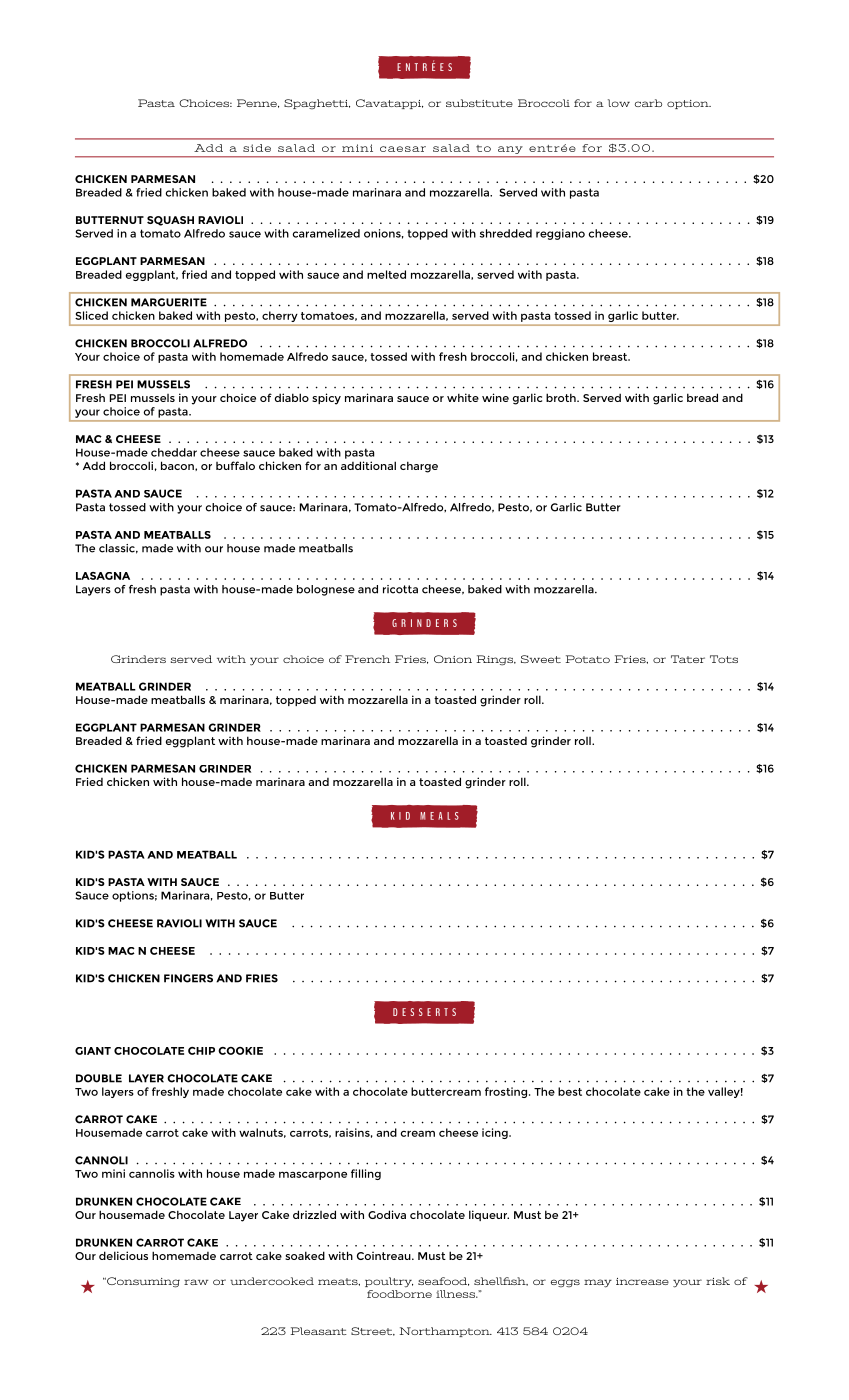  I want to click on Tater, so click(688, 659).
